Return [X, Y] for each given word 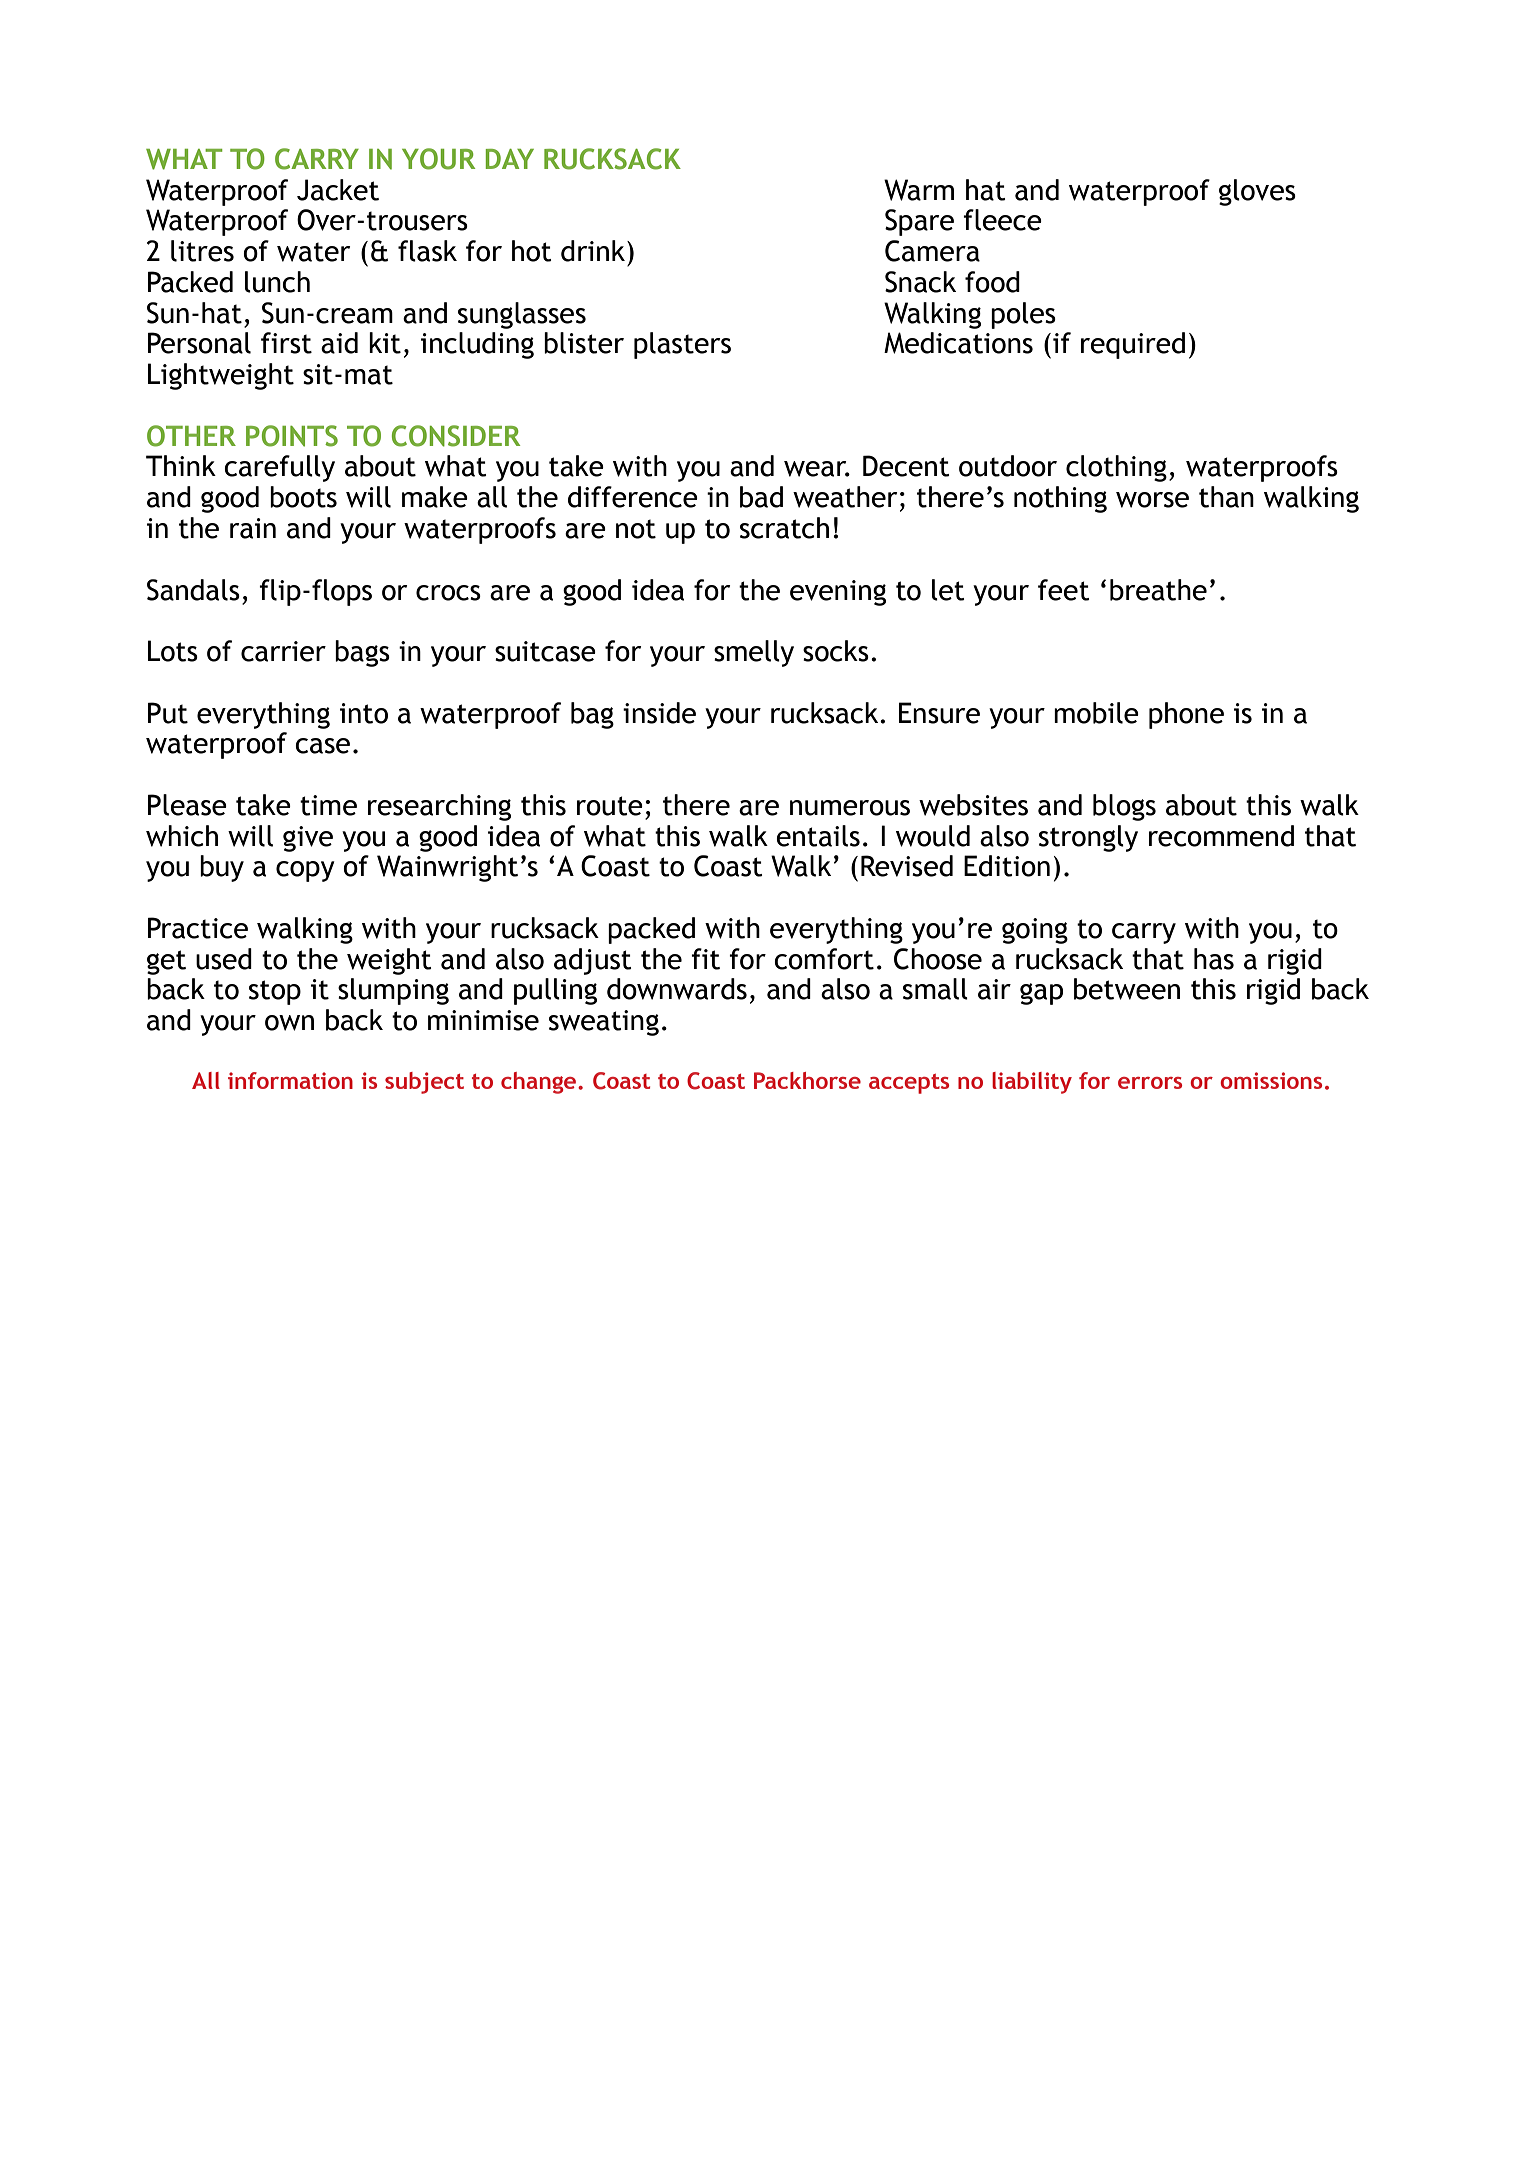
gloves [1257, 192]
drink [593, 251]
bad [761, 497]
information [290, 1080]
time [328, 805]
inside [659, 713]
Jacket [338, 190]
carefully [279, 468]
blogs [1124, 807]
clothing [1116, 468]
